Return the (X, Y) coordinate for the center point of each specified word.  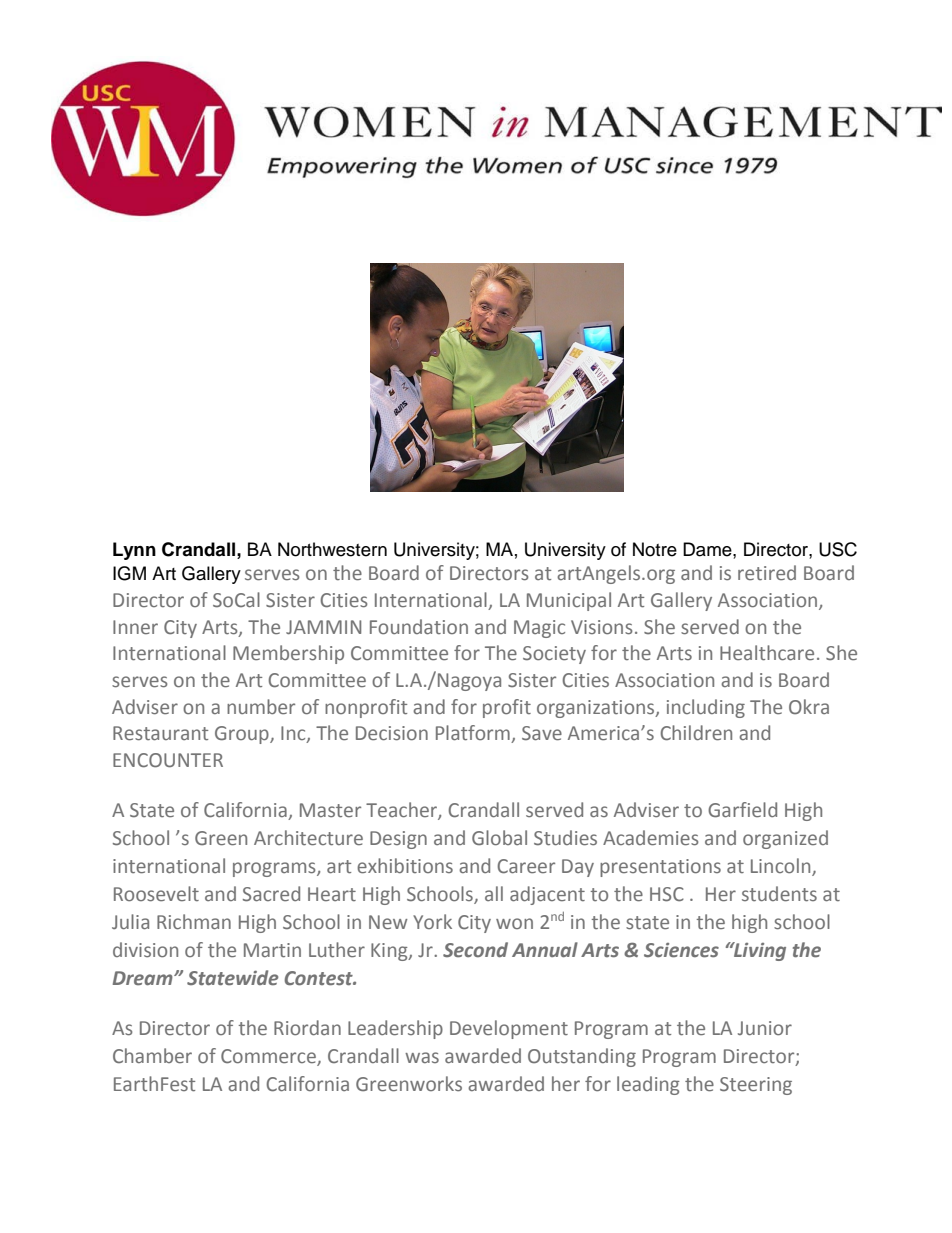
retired (767, 572)
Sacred (271, 894)
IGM (129, 573)
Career (526, 866)
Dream (144, 978)
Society (554, 655)
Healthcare (767, 653)
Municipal (569, 601)
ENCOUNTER (168, 760)
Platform (474, 734)
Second (475, 950)
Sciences (681, 950)
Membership (288, 654)
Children (696, 733)
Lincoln (780, 865)
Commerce (268, 1056)
